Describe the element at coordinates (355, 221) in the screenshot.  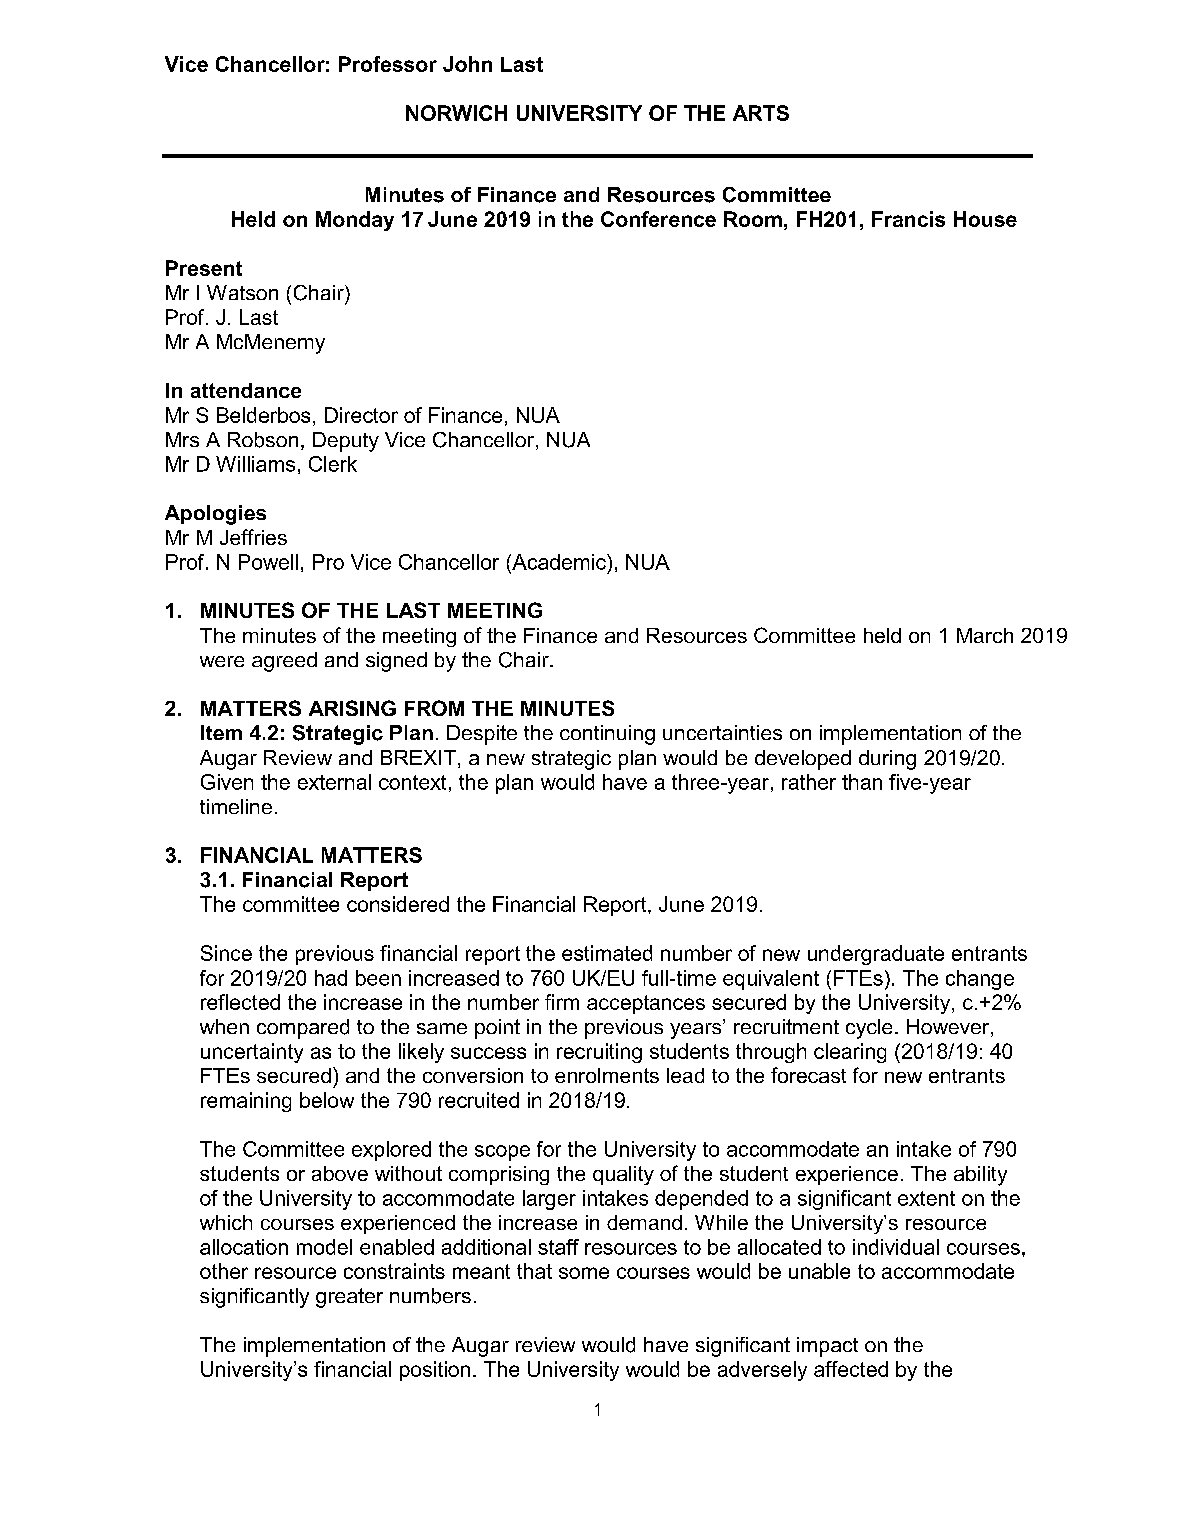
I see `Monday` at that location.
